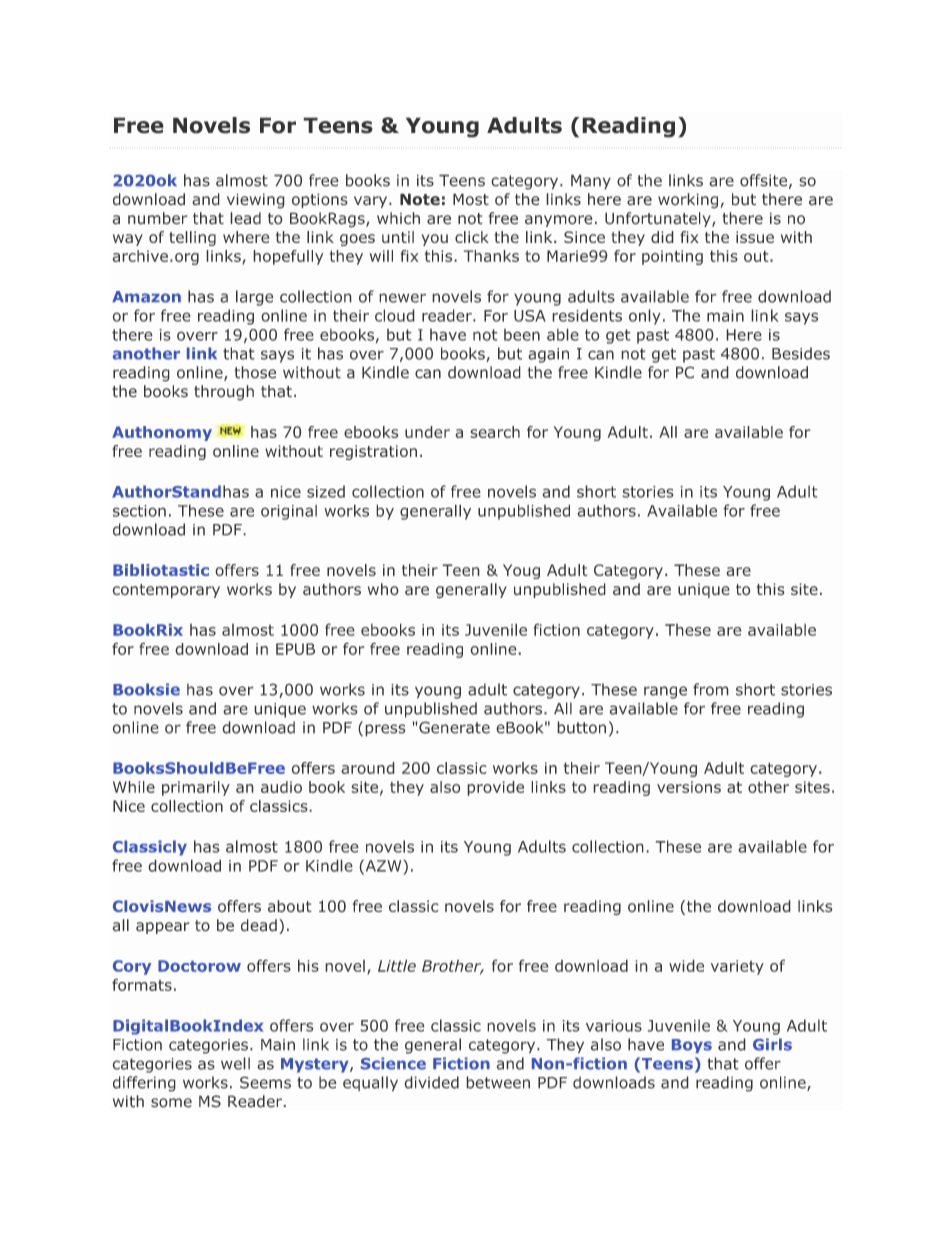 The width and height of the screenshot is (952, 1233). What do you see at coordinates (801, 353) in the screenshot?
I see `Besides` at bounding box center [801, 353].
